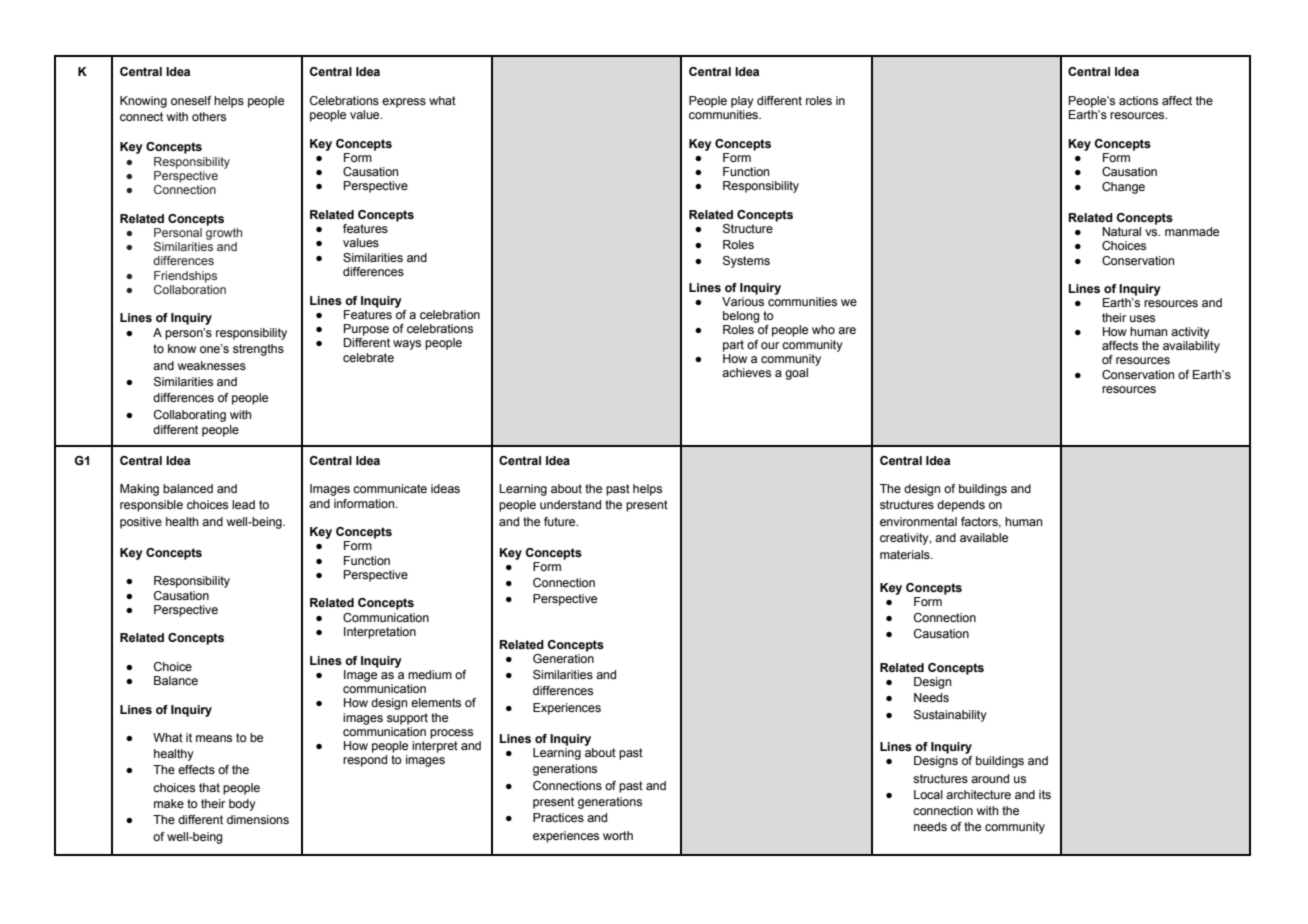 The image size is (1308, 924). Describe the element at coordinates (961, 506) in the document. I see `depends` at that location.
